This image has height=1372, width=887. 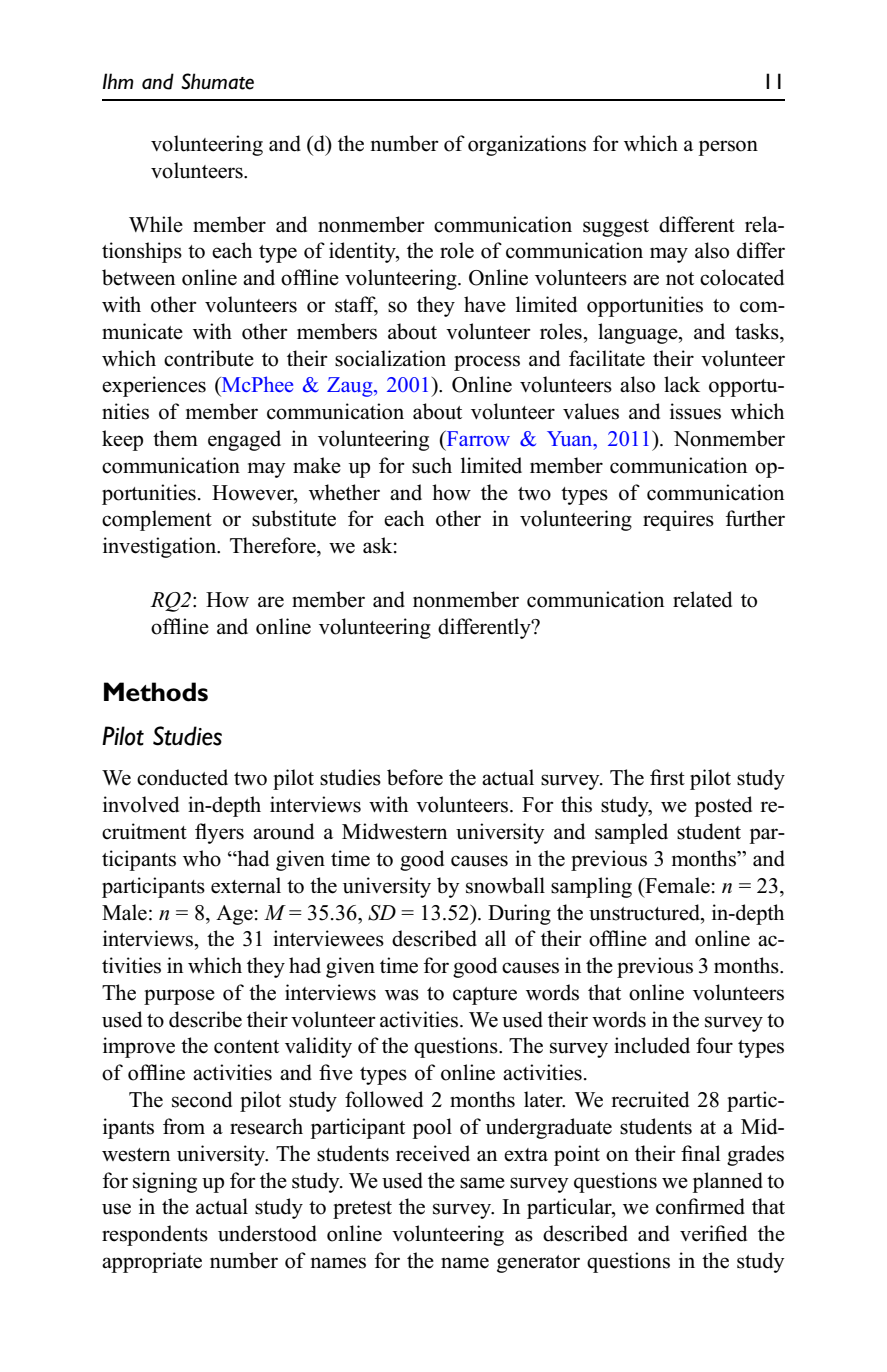 What do you see at coordinates (723, 806) in the image?
I see `posted` at bounding box center [723, 806].
